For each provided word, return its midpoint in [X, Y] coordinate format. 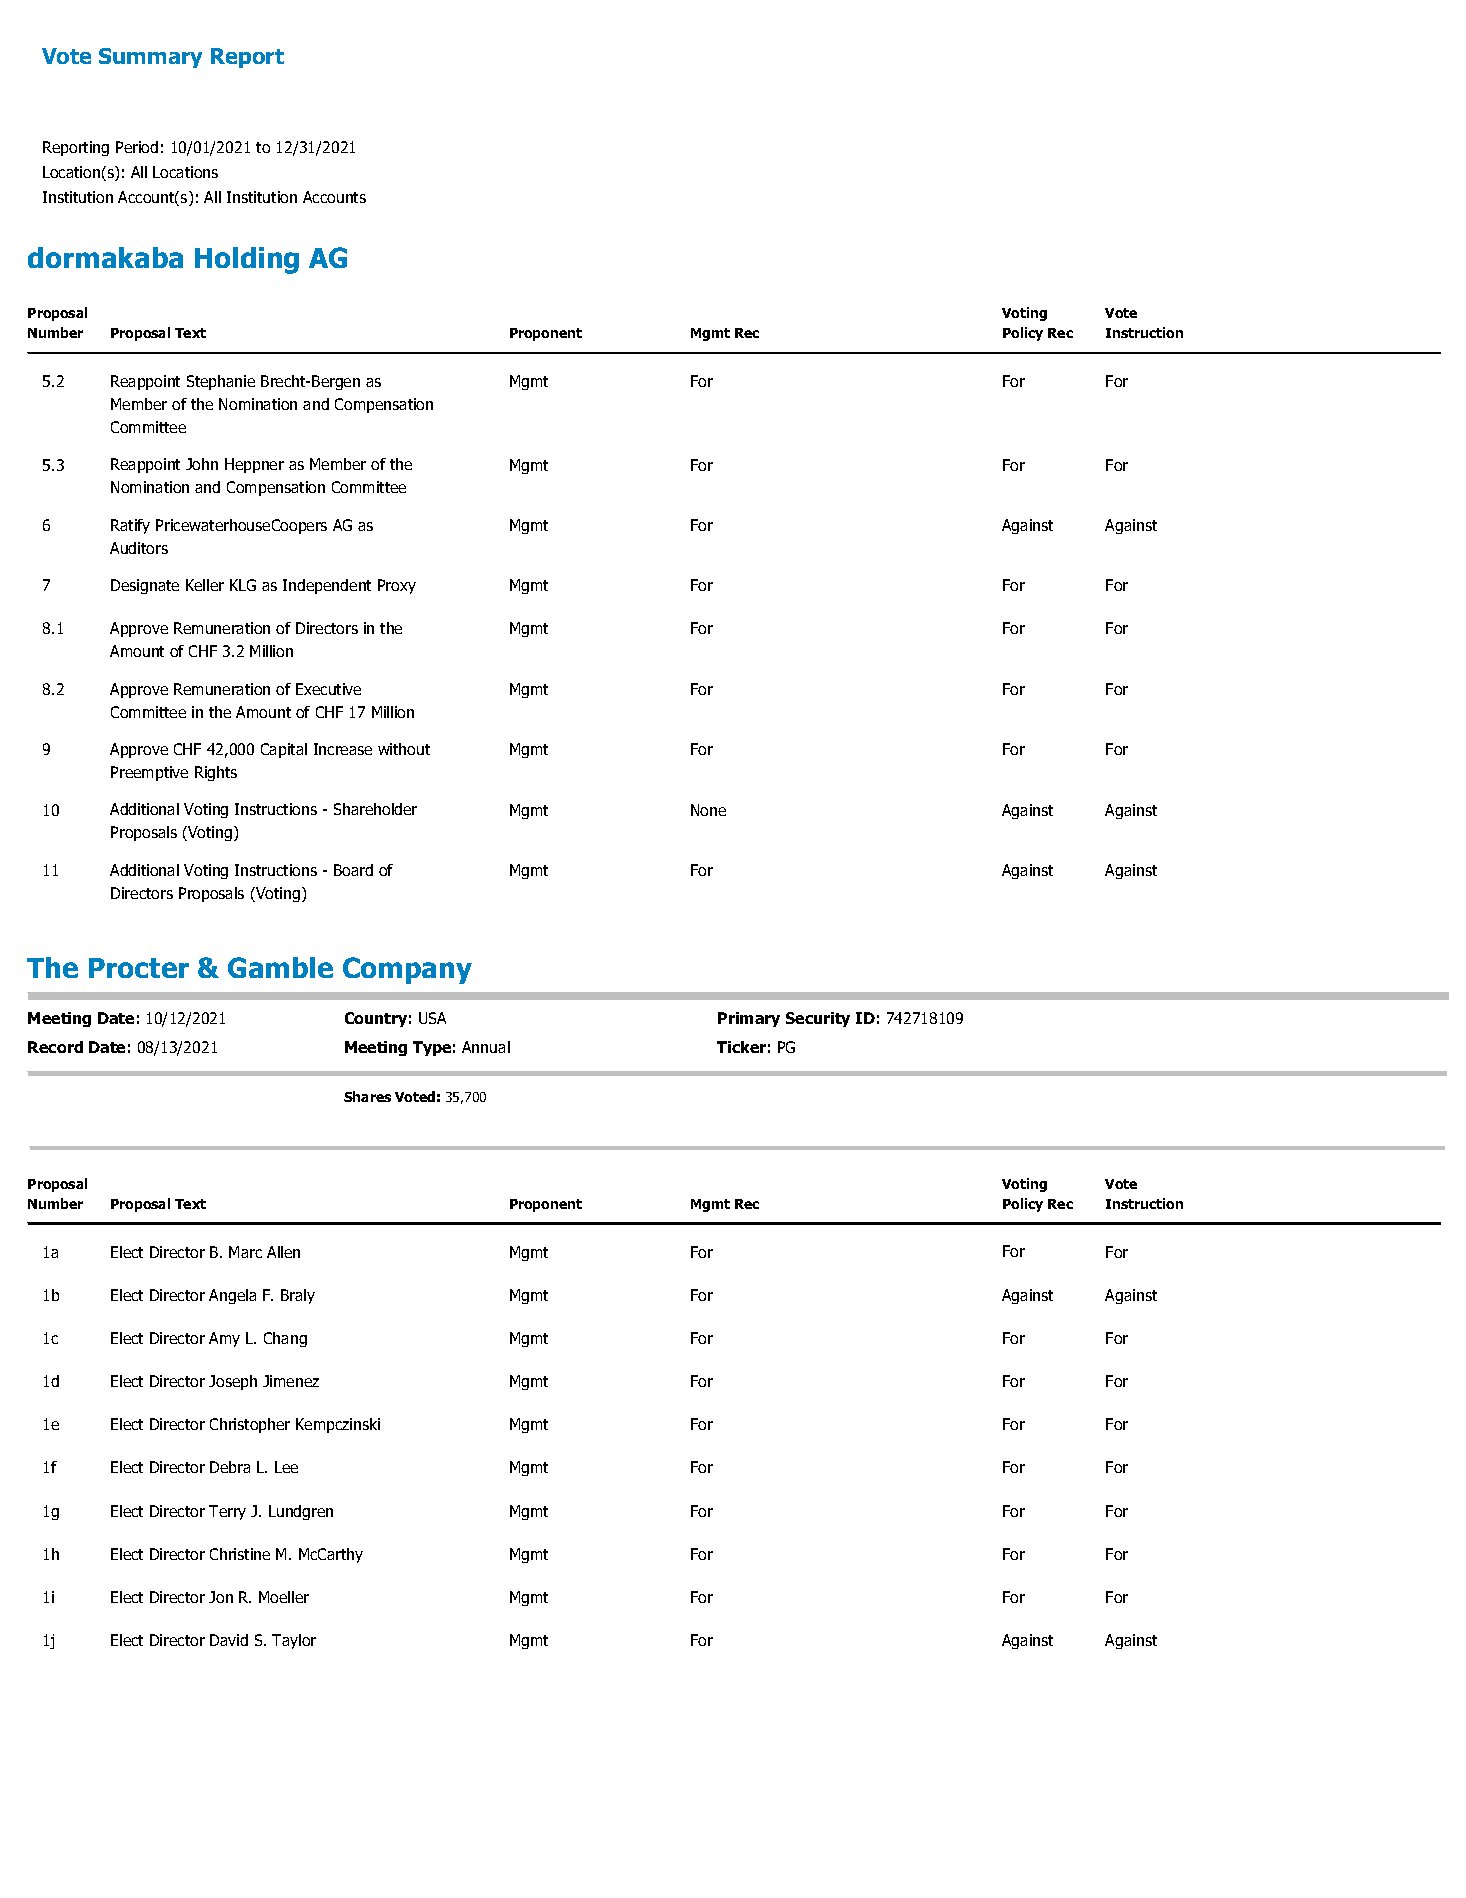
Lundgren [301, 1512]
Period [137, 147]
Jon [221, 1597]
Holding [247, 260]
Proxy [397, 586]
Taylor [294, 1641]
